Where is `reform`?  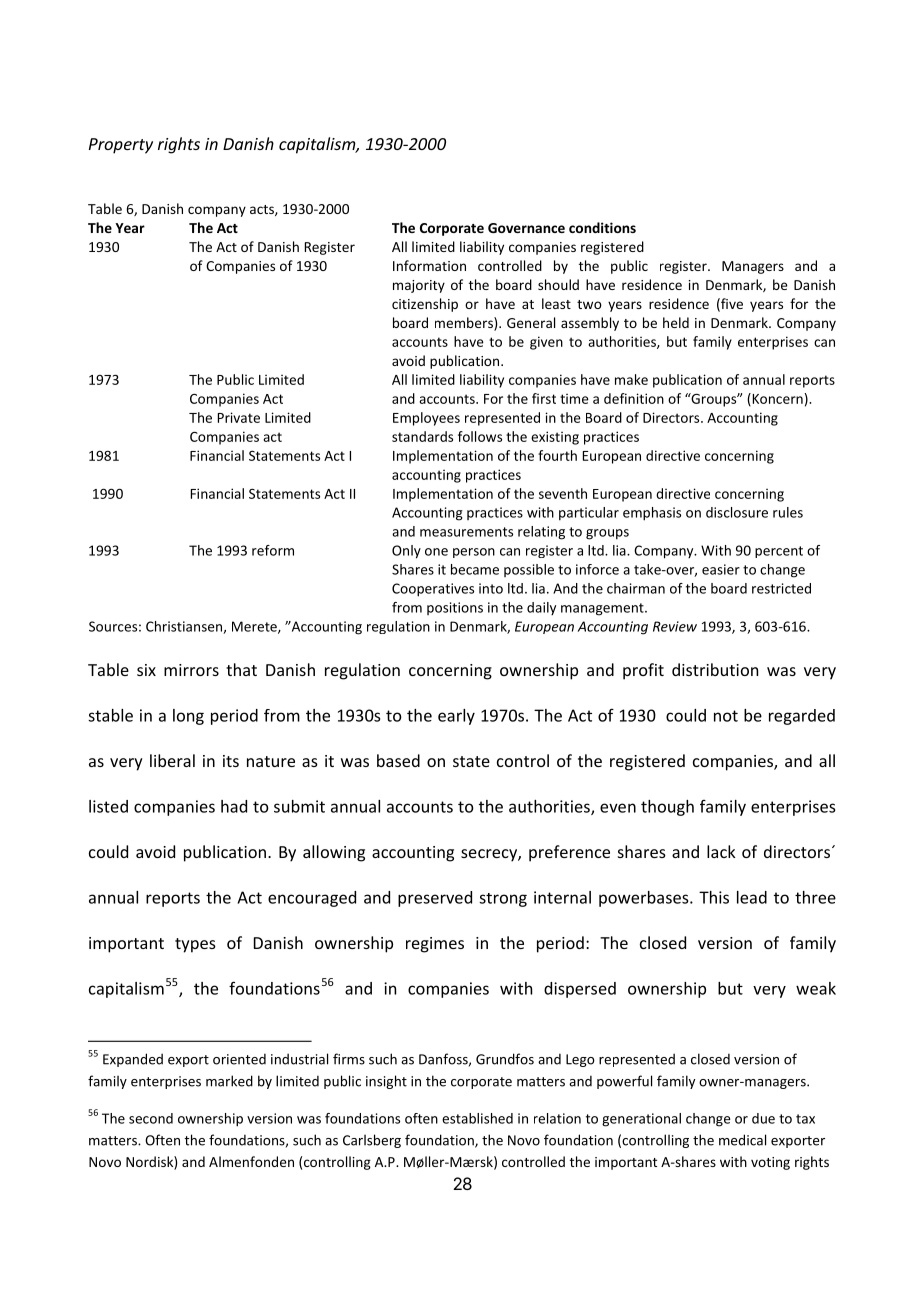
reform is located at coordinates (273, 550).
